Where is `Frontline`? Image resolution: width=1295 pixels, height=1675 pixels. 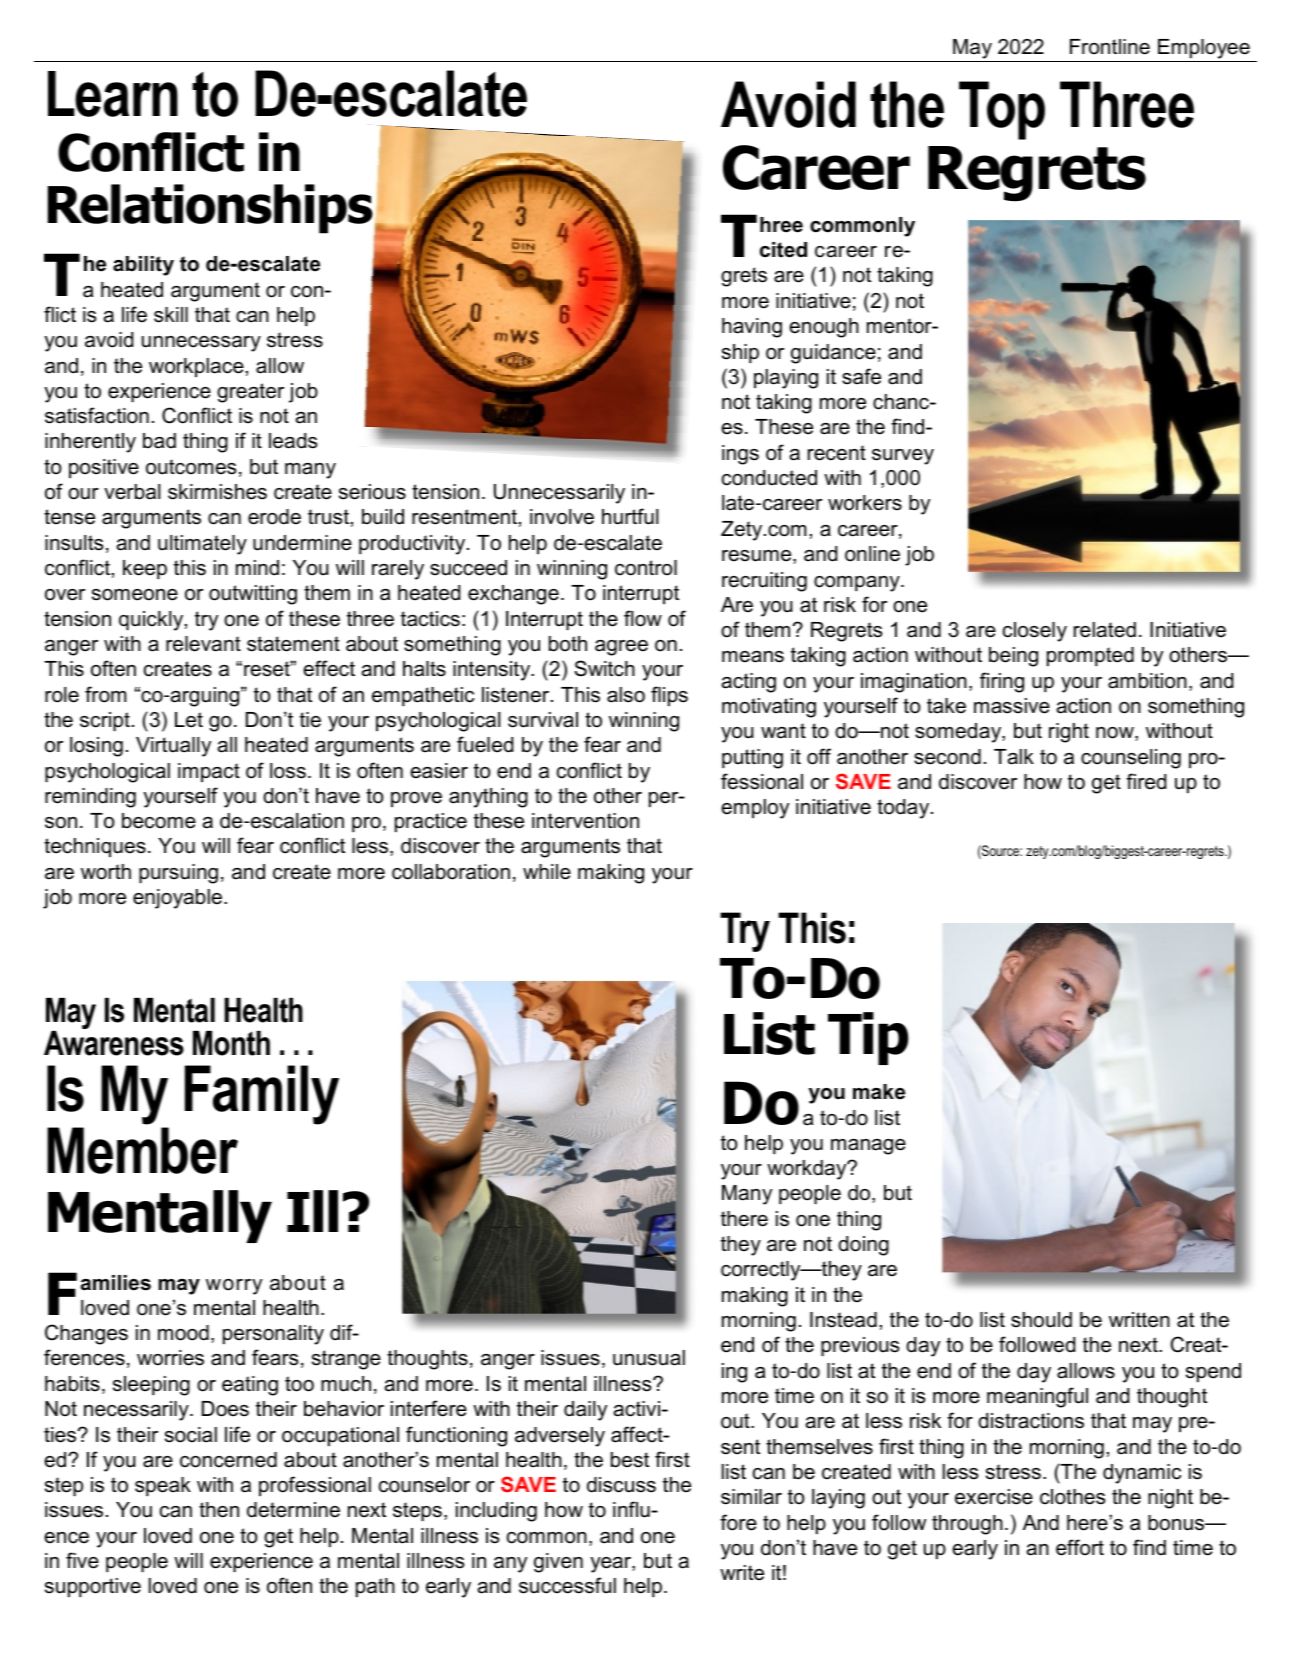
Frontline is located at coordinates (1110, 47).
